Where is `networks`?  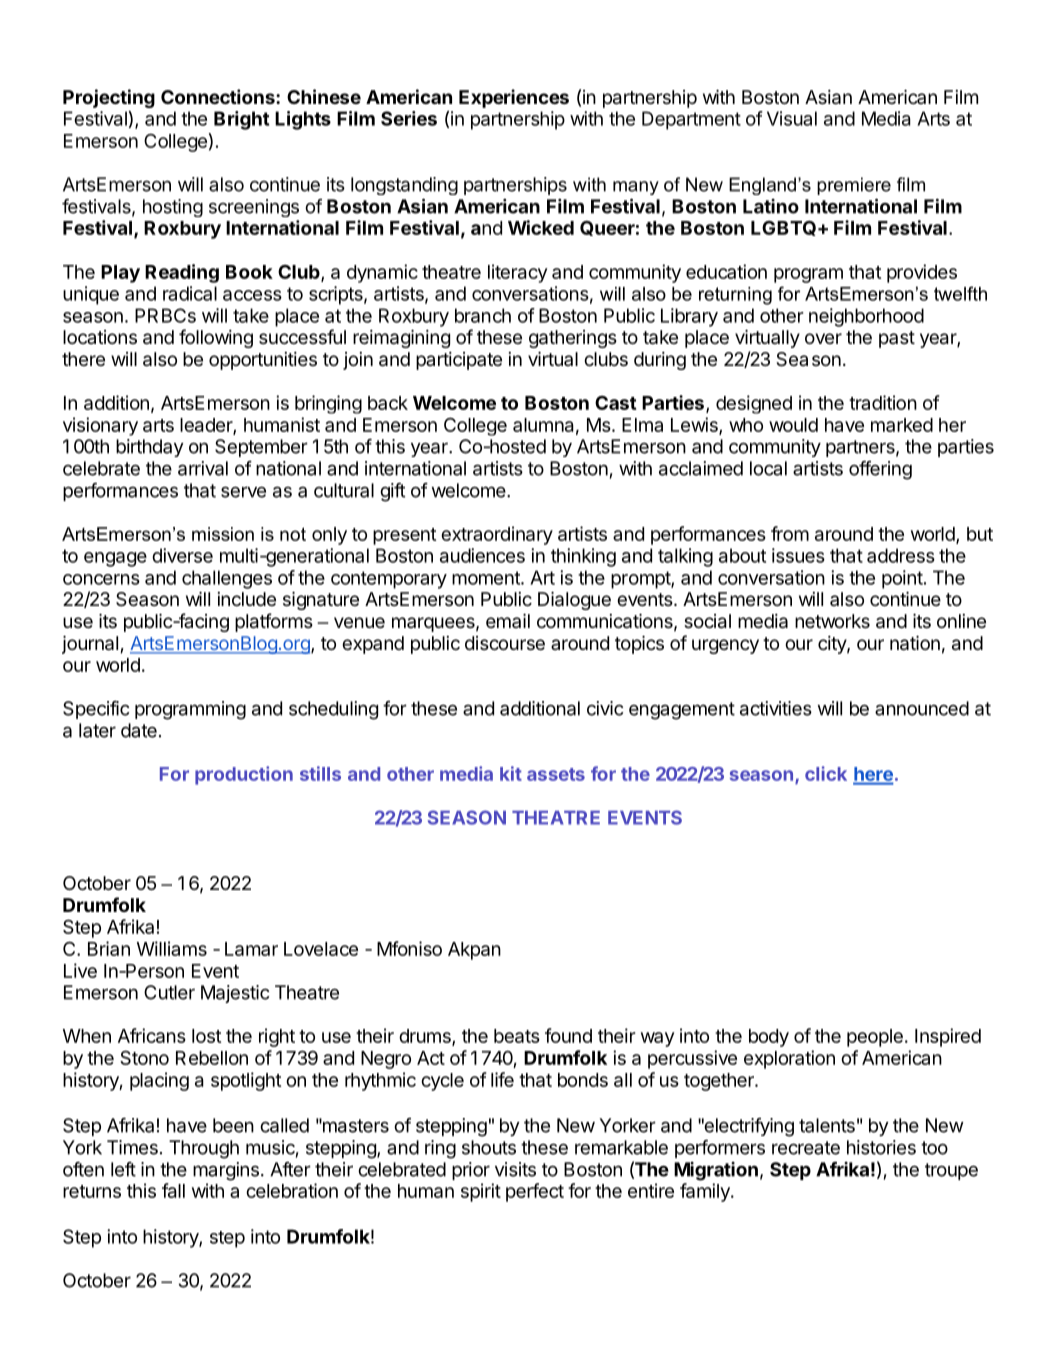
networks is located at coordinates (832, 621).
